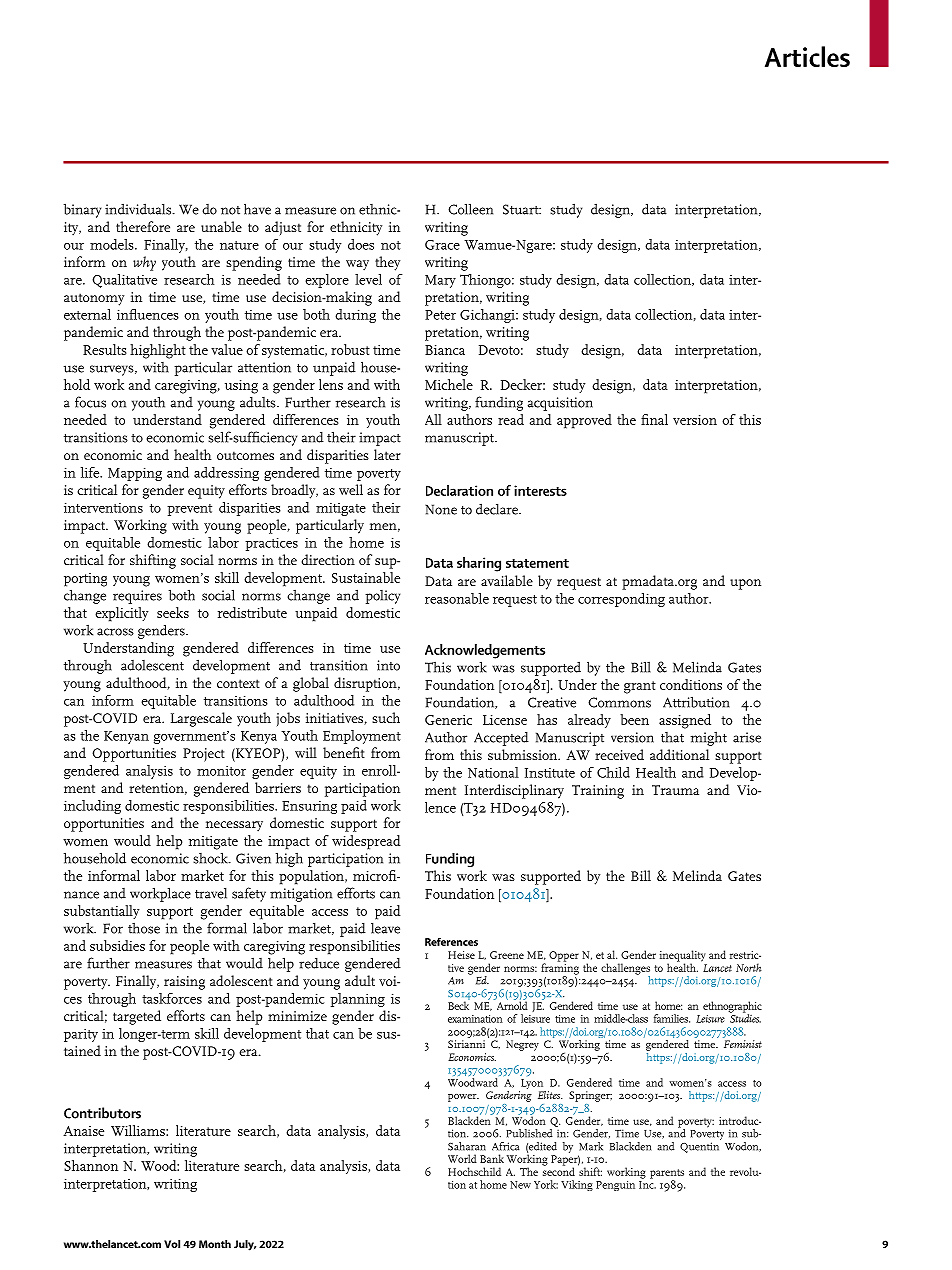  What do you see at coordinates (148, 314) in the screenshot?
I see `influences` at bounding box center [148, 314].
